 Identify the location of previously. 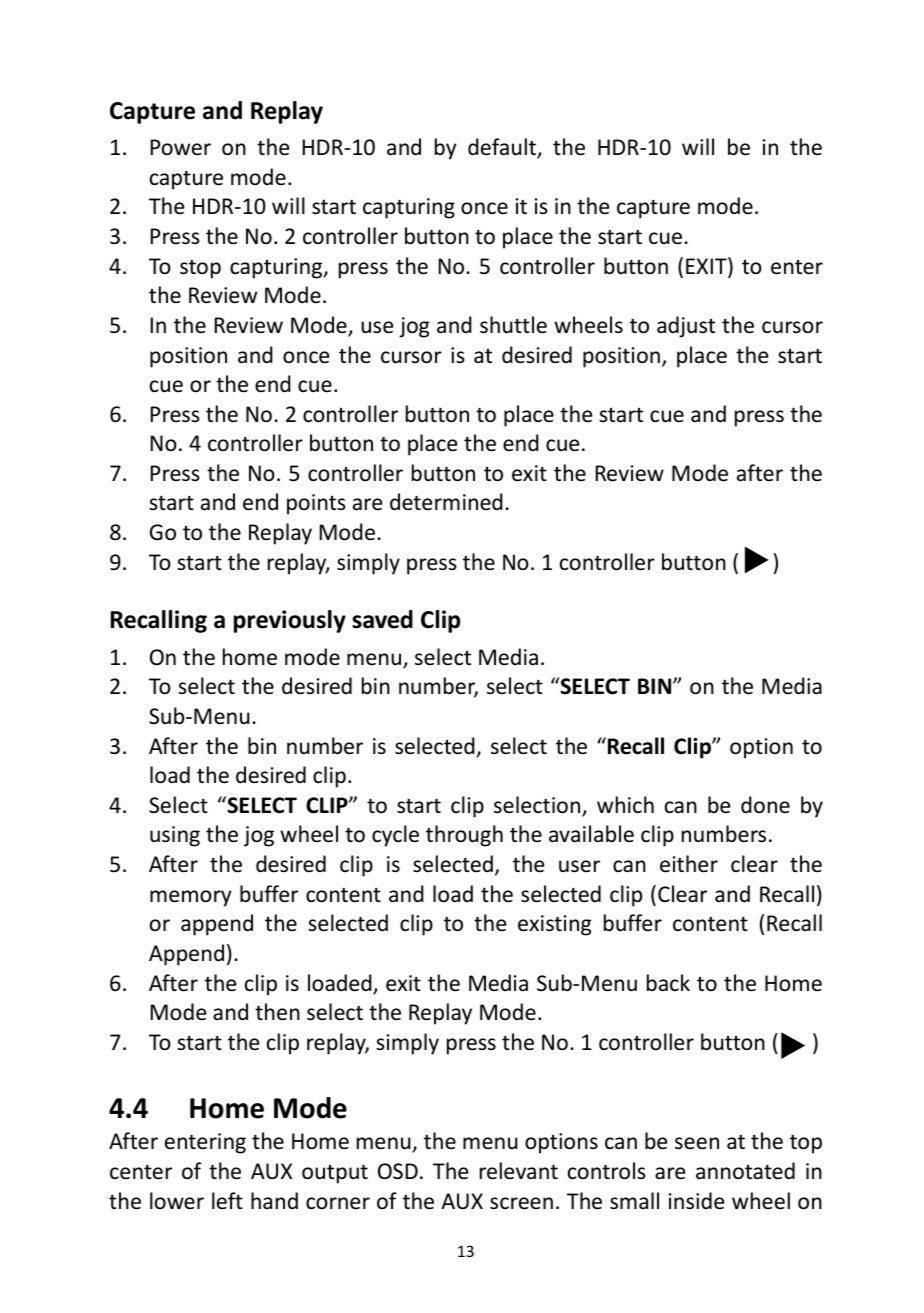
(290, 621).
